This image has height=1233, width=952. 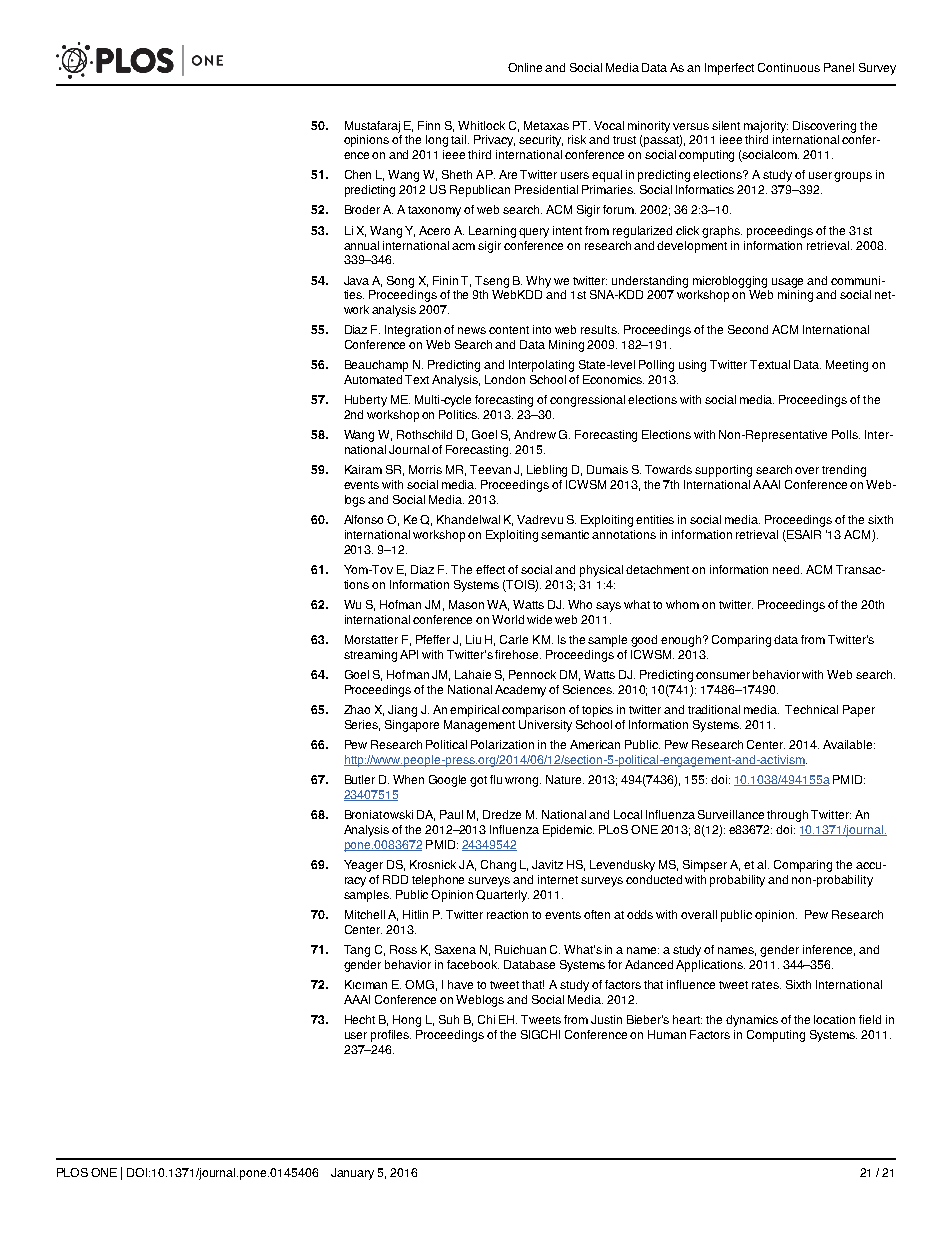 I want to click on congressional, so click(x=587, y=401).
